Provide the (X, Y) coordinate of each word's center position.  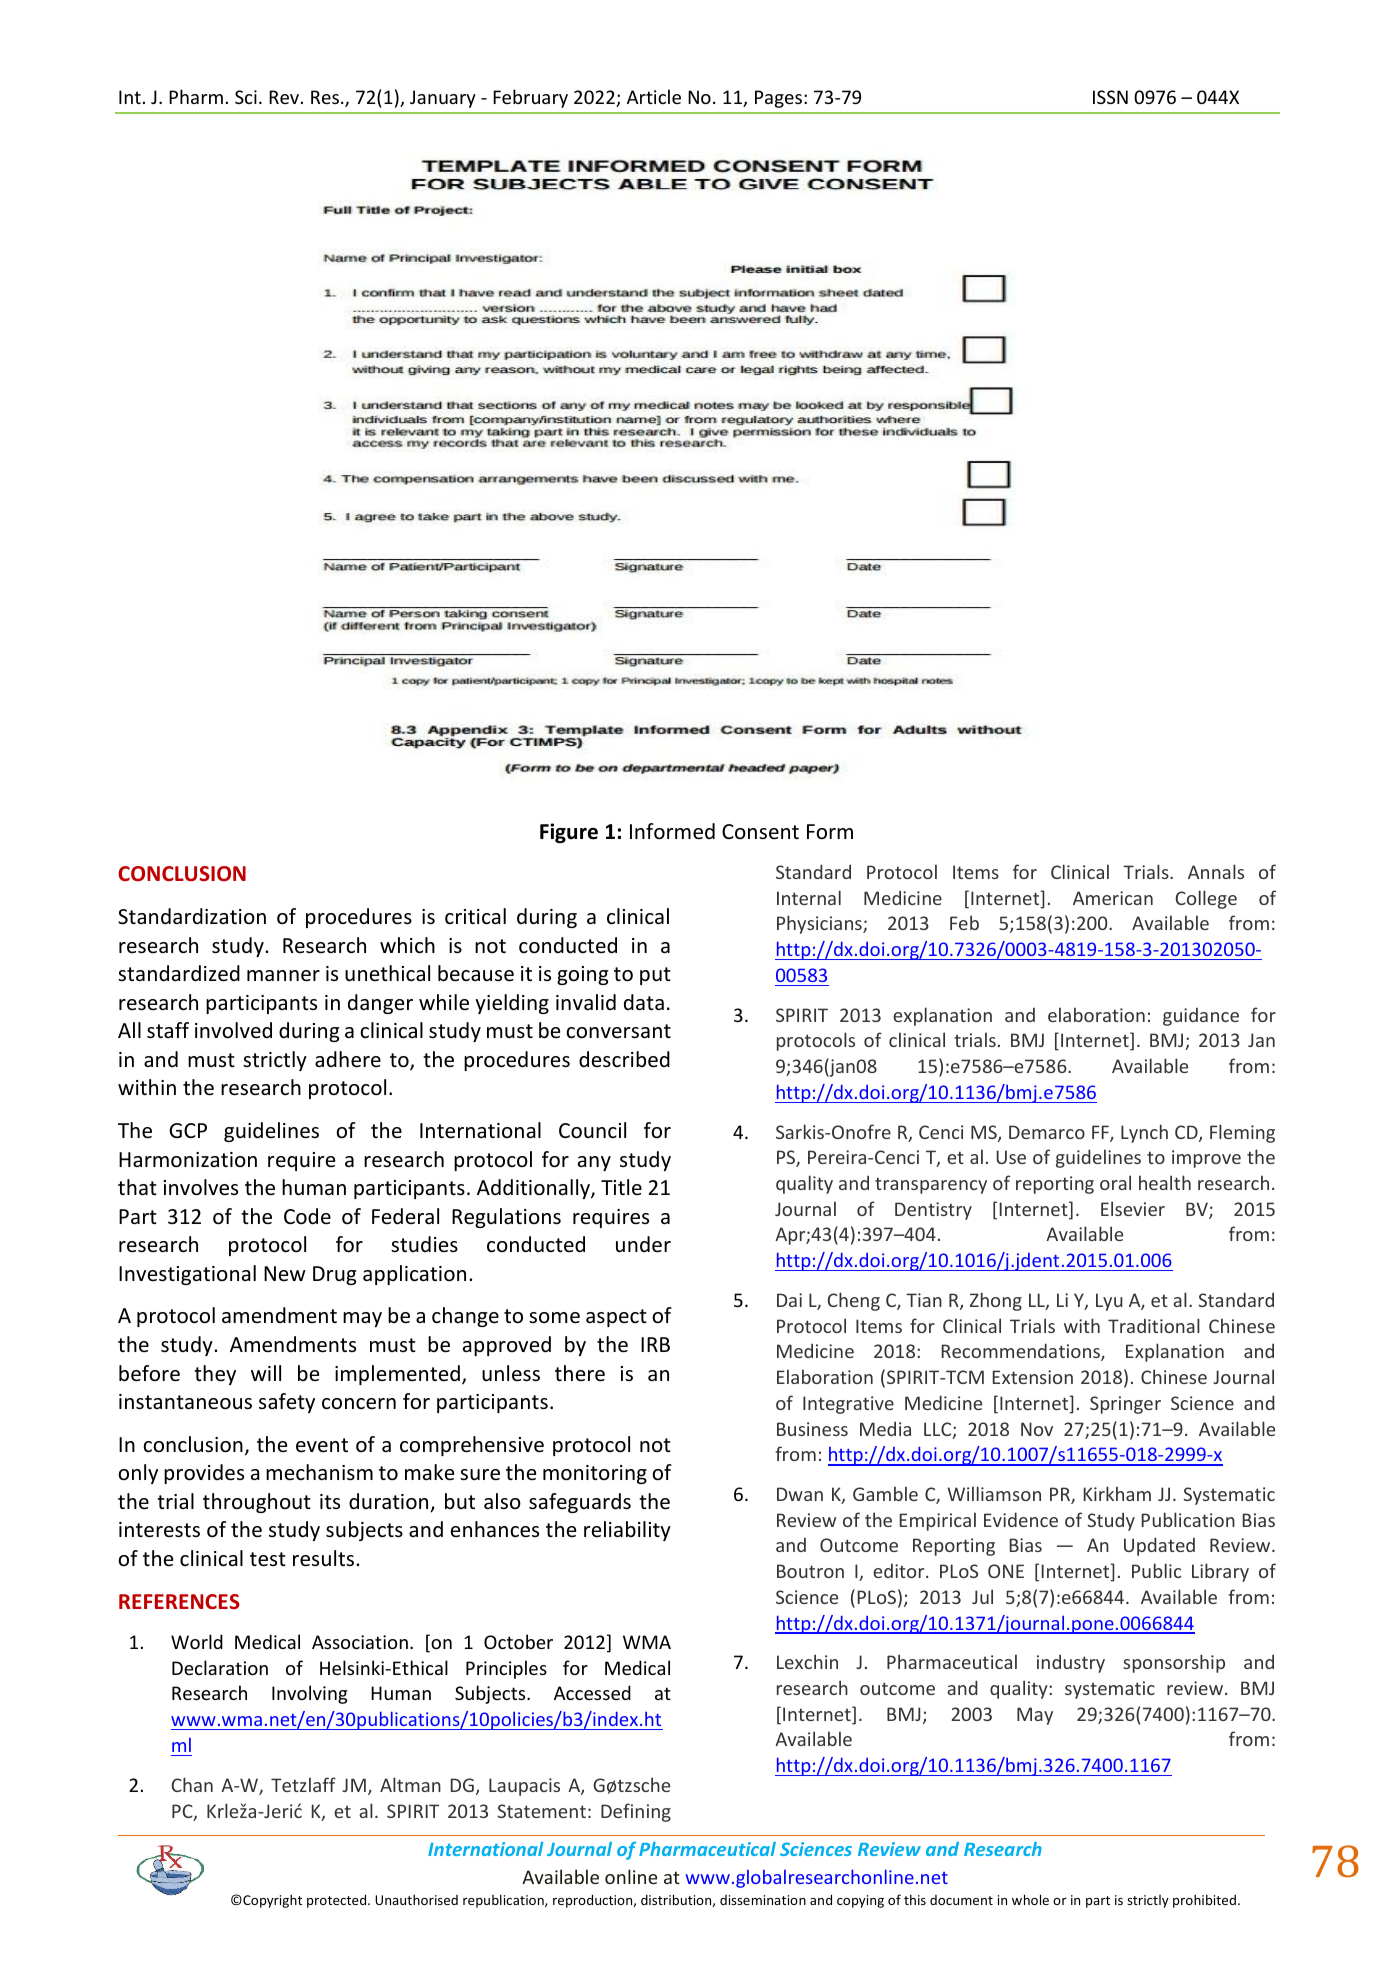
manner (283, 976)
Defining (636, 1812)
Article (654, 96)
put (655, 976)
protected (338, 1901)
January (443, 99)
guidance (1201, 1017)
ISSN (1110, 97)
